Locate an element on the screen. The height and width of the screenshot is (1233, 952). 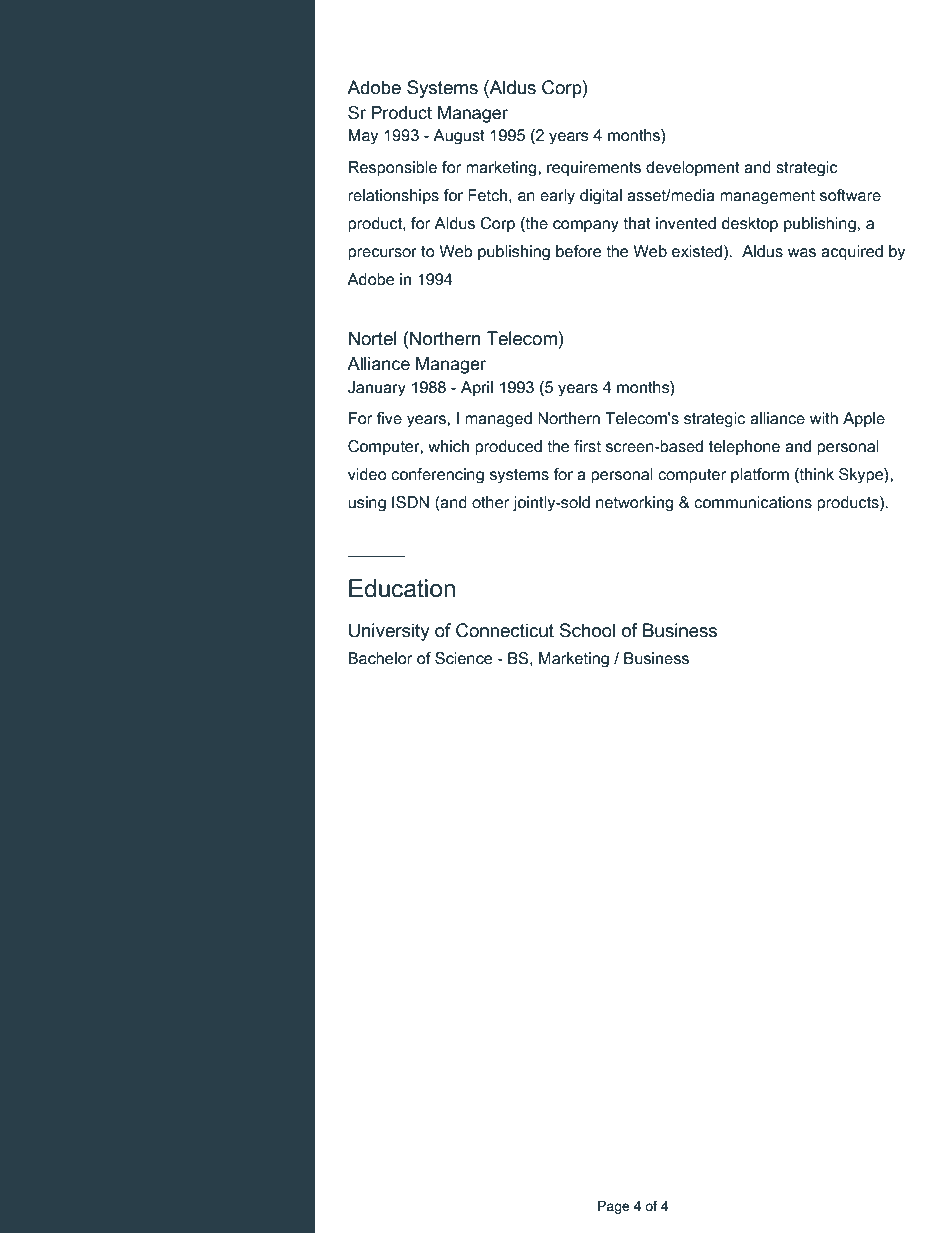
Responsible is located at coordinates (393, 169).
